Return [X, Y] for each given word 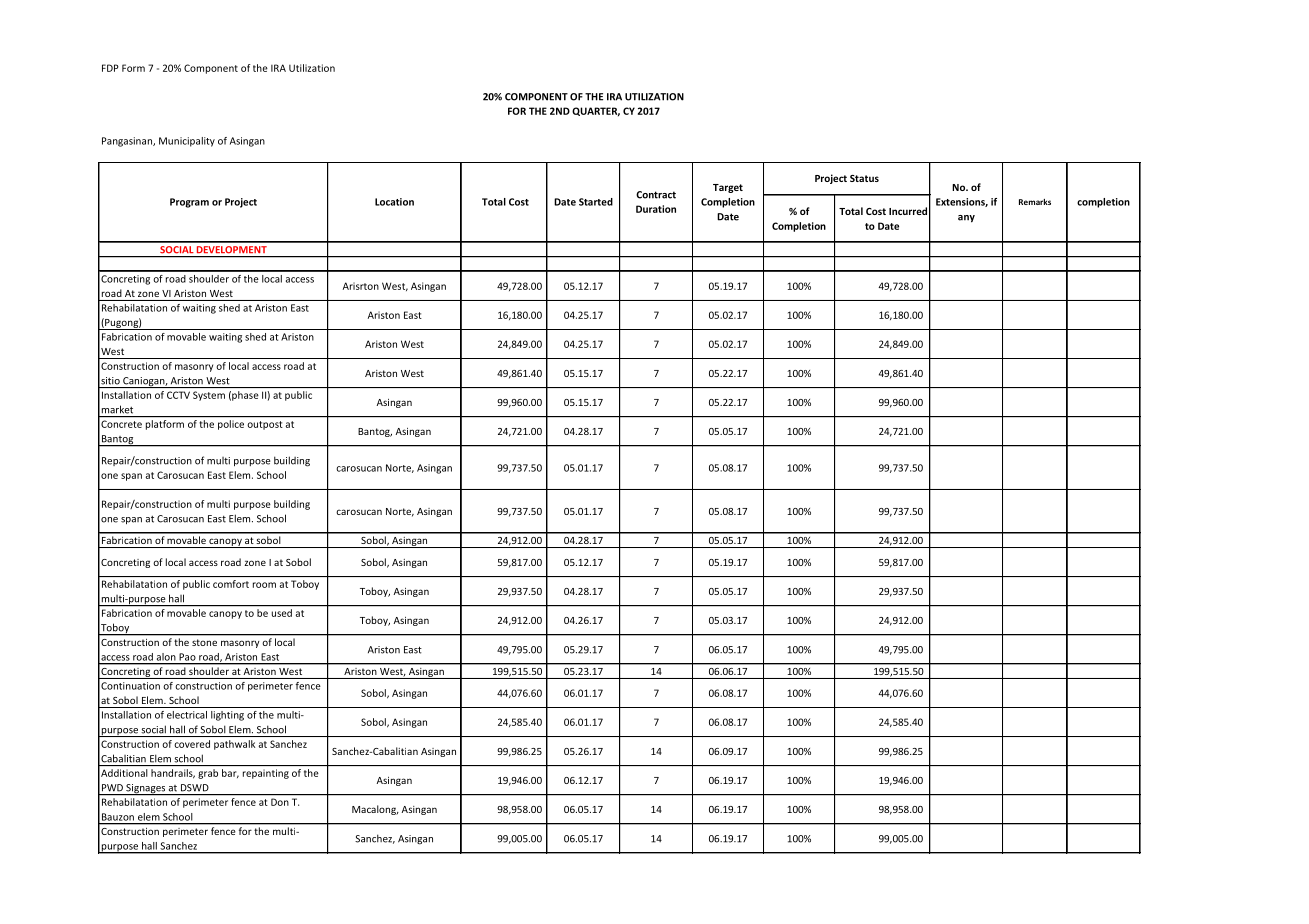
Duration [656, 209]
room [264, 585]
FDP [110, 68]
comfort [231, 584]
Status [864, 178]
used [282, 613]
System [209, 396]
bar [230, 773]
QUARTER [596, 112]
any [966, 219]
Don [280, 802]
